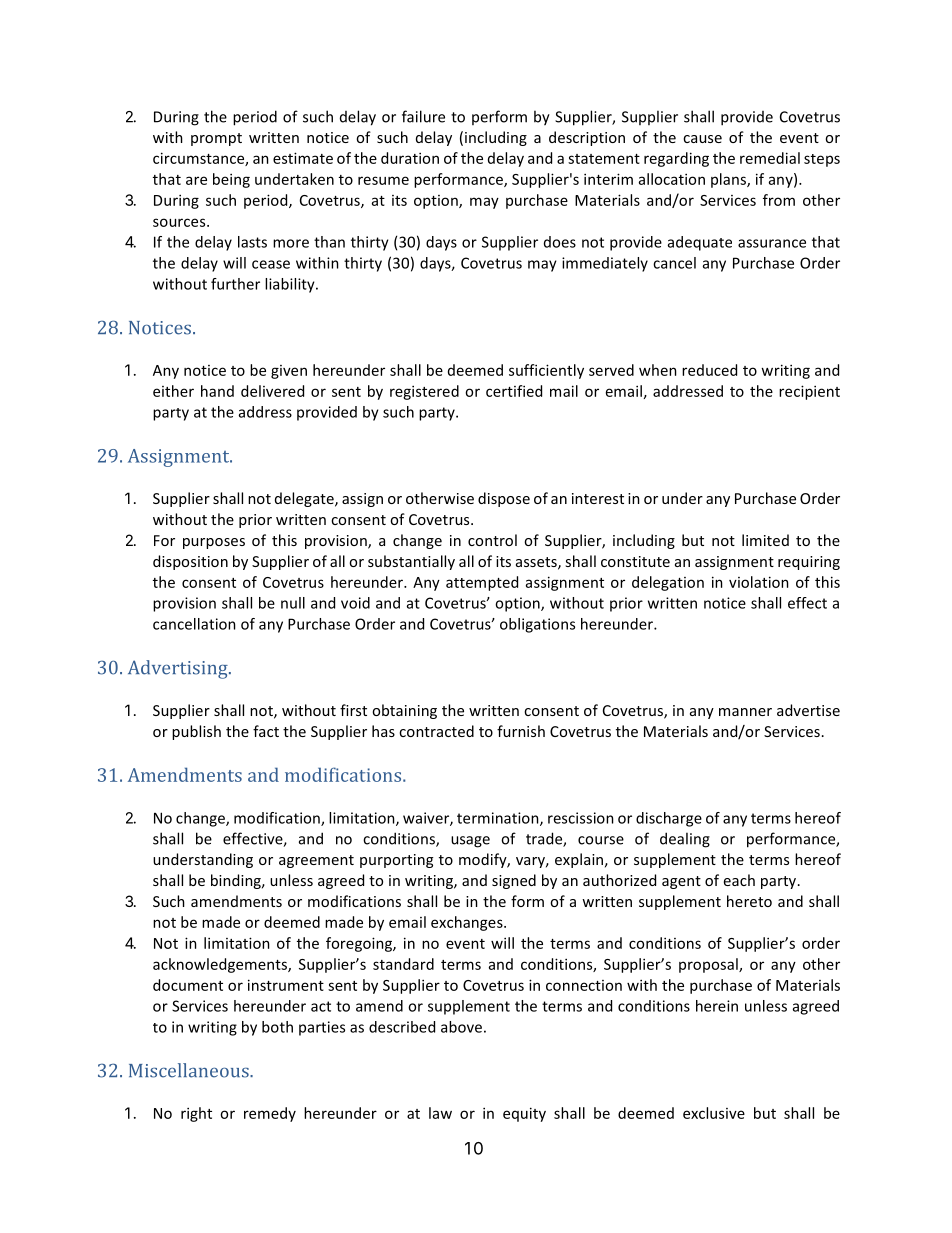 This screenshot has width=952, height=1233. I want to click on remedial, so click(770, 158).
